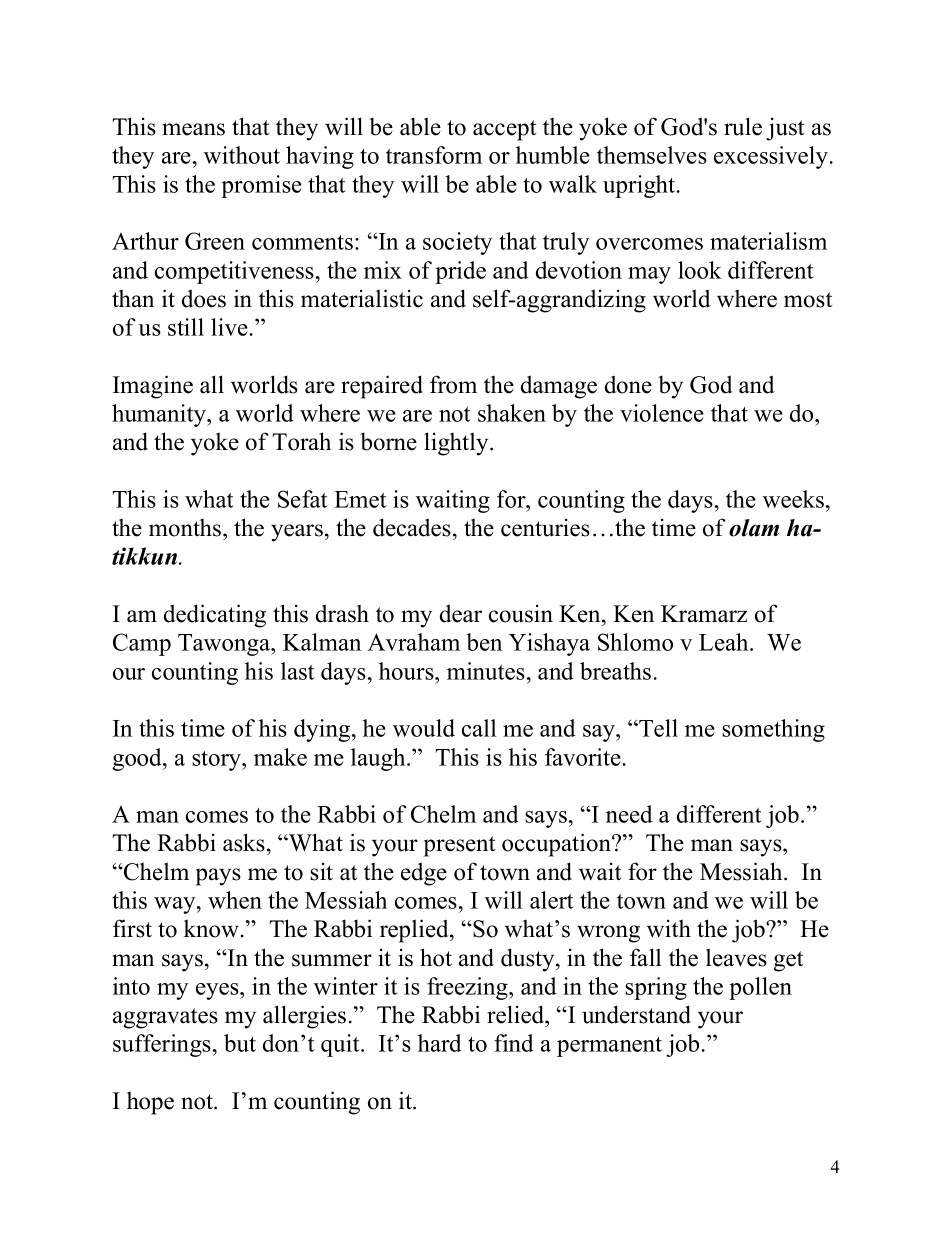 Image resolution: width=952 pixels, height=1233 pixels. What do you see at coordinates (280, 757) in the page?
I see `make` at bounding box center [280, 757].
